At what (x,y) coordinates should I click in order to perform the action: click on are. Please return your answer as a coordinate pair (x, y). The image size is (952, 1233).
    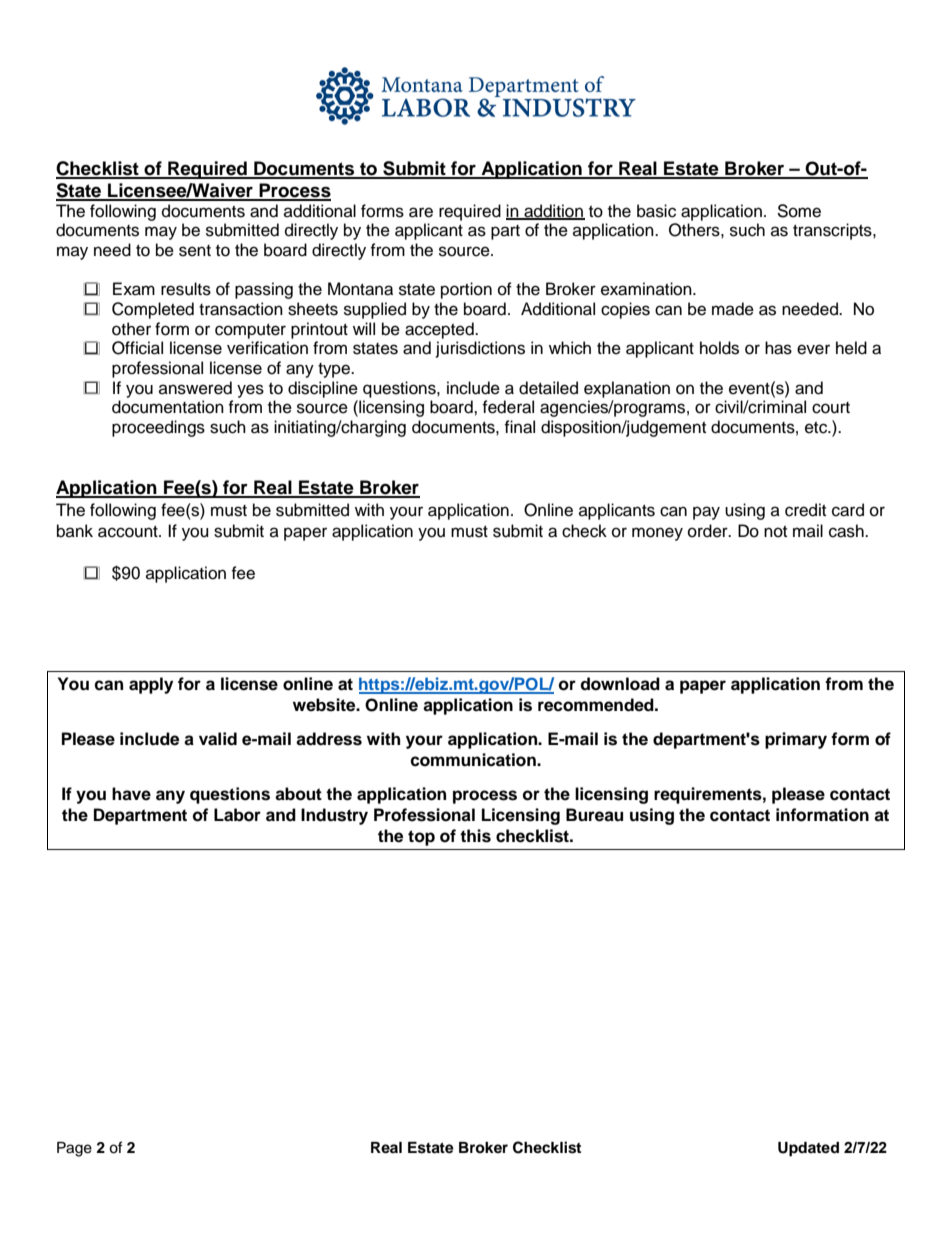
    Looking at the image, I should click on (421, 212).
